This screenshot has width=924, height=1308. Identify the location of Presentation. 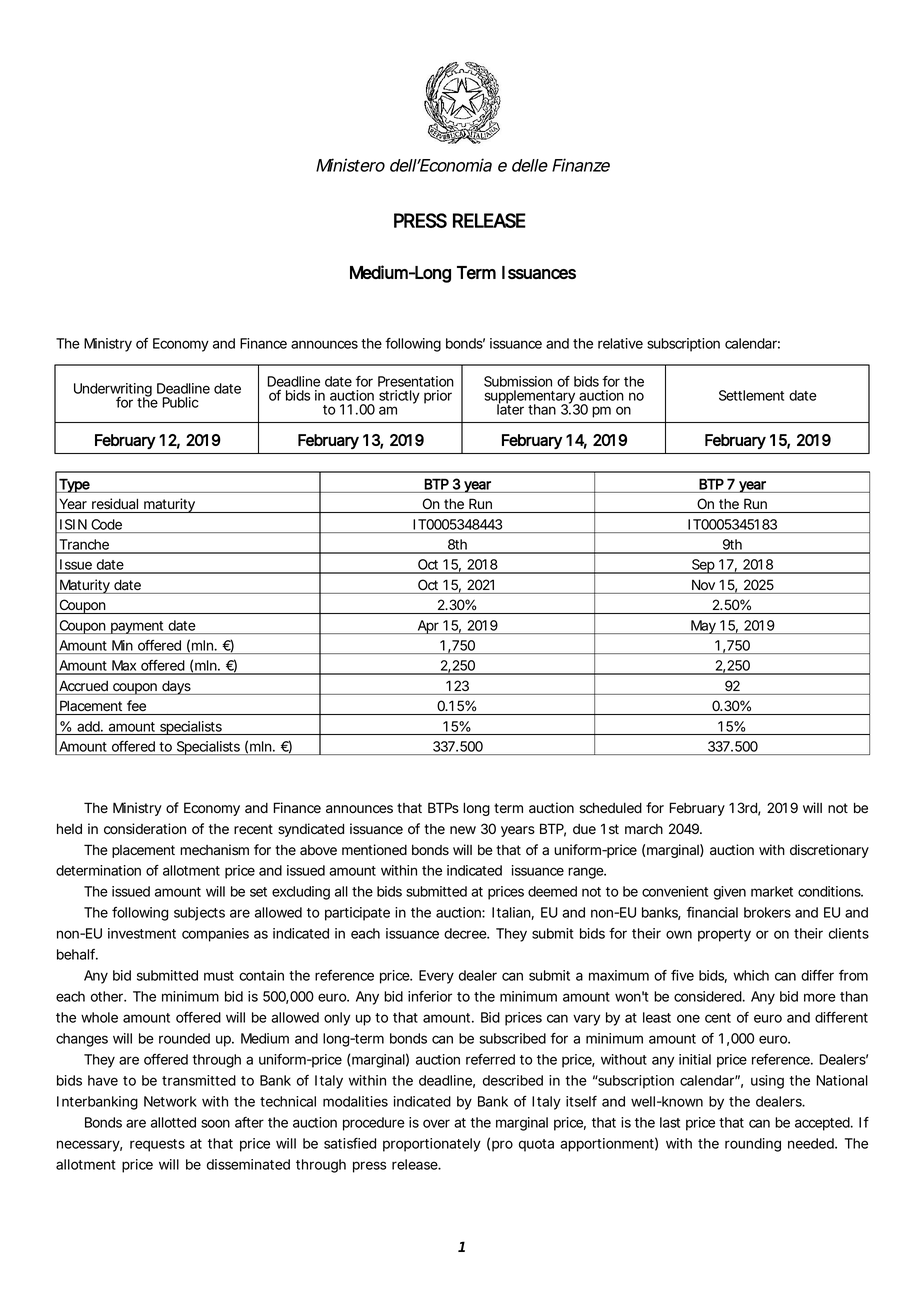
(416, 381).
